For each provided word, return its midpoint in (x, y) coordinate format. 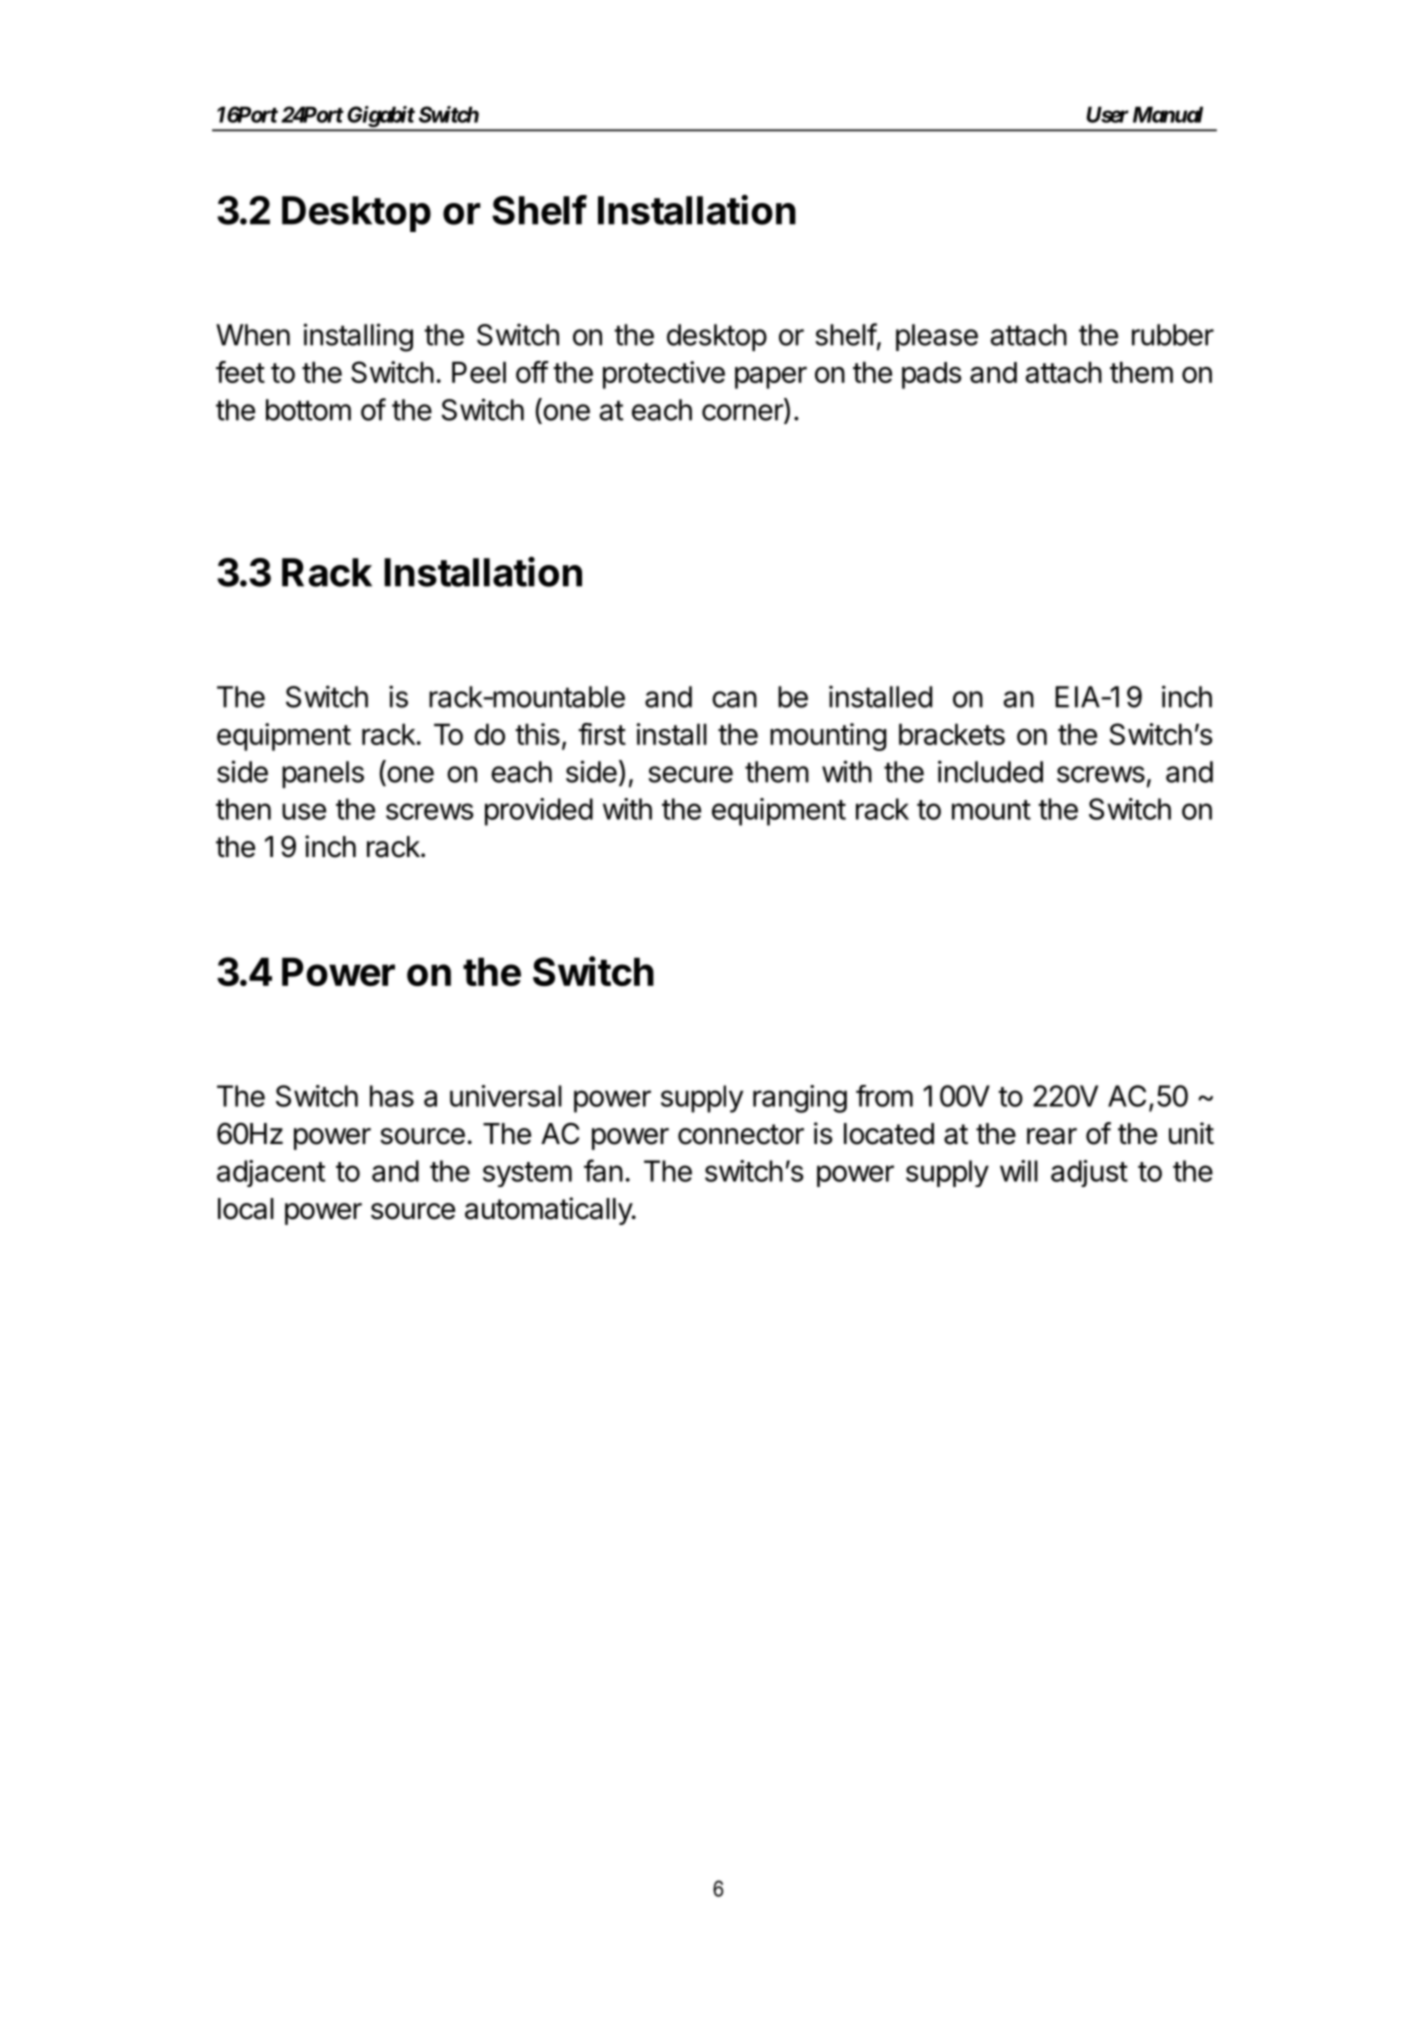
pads (932, 375)
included (990, 771)
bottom (308, 410)
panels (323, 774)
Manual (1168, 114)
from (884, 1096)
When (253, 335)
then (243, 809)
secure (690, 774)
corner (743, 413)
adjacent (271, 1173)
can (734, 699)
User (1108, 114)
